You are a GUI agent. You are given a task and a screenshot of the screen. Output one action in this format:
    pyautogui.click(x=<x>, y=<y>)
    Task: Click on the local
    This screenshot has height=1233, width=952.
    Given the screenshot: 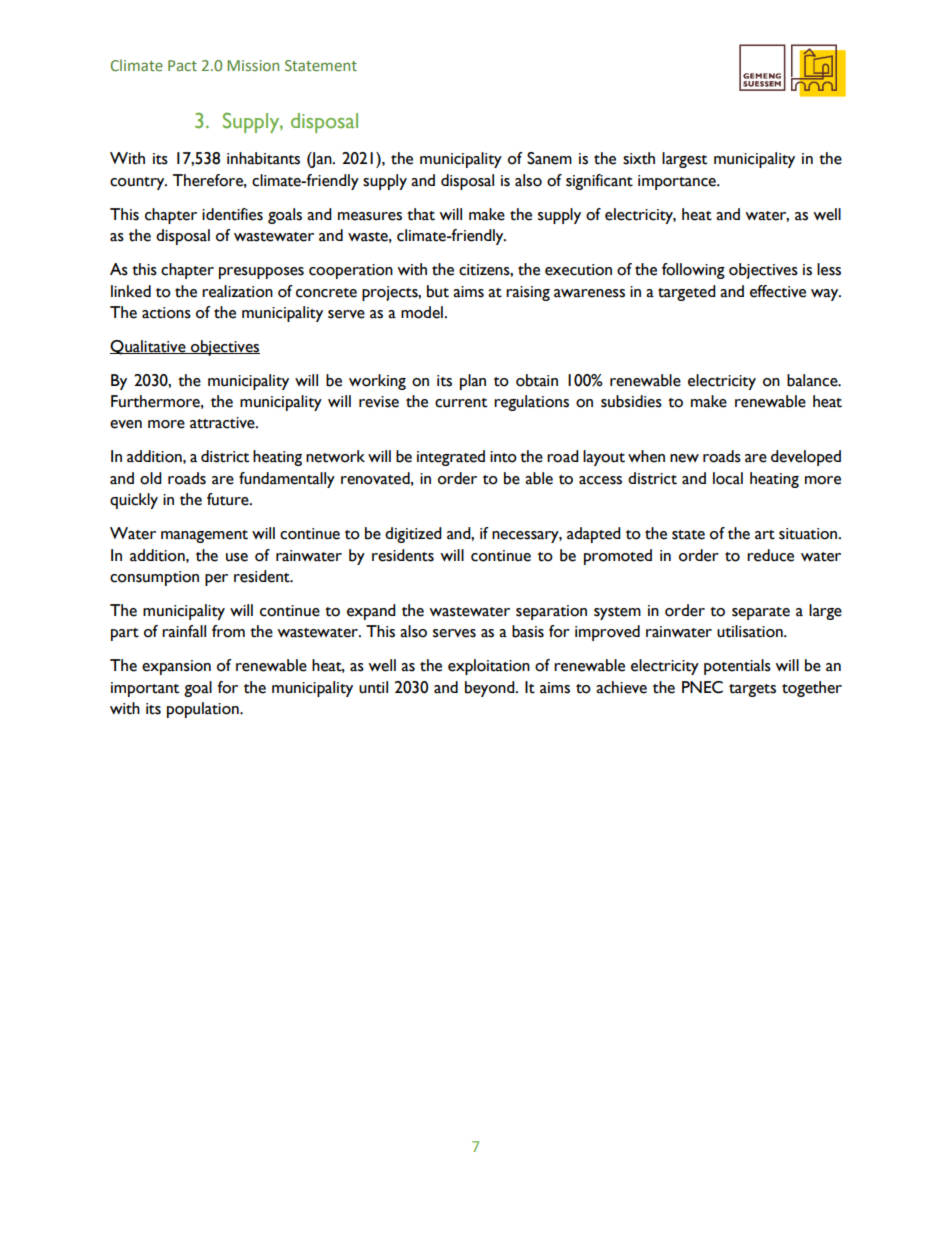 What is the action you would take?
    pyautogui.click(x=728, y=478)
